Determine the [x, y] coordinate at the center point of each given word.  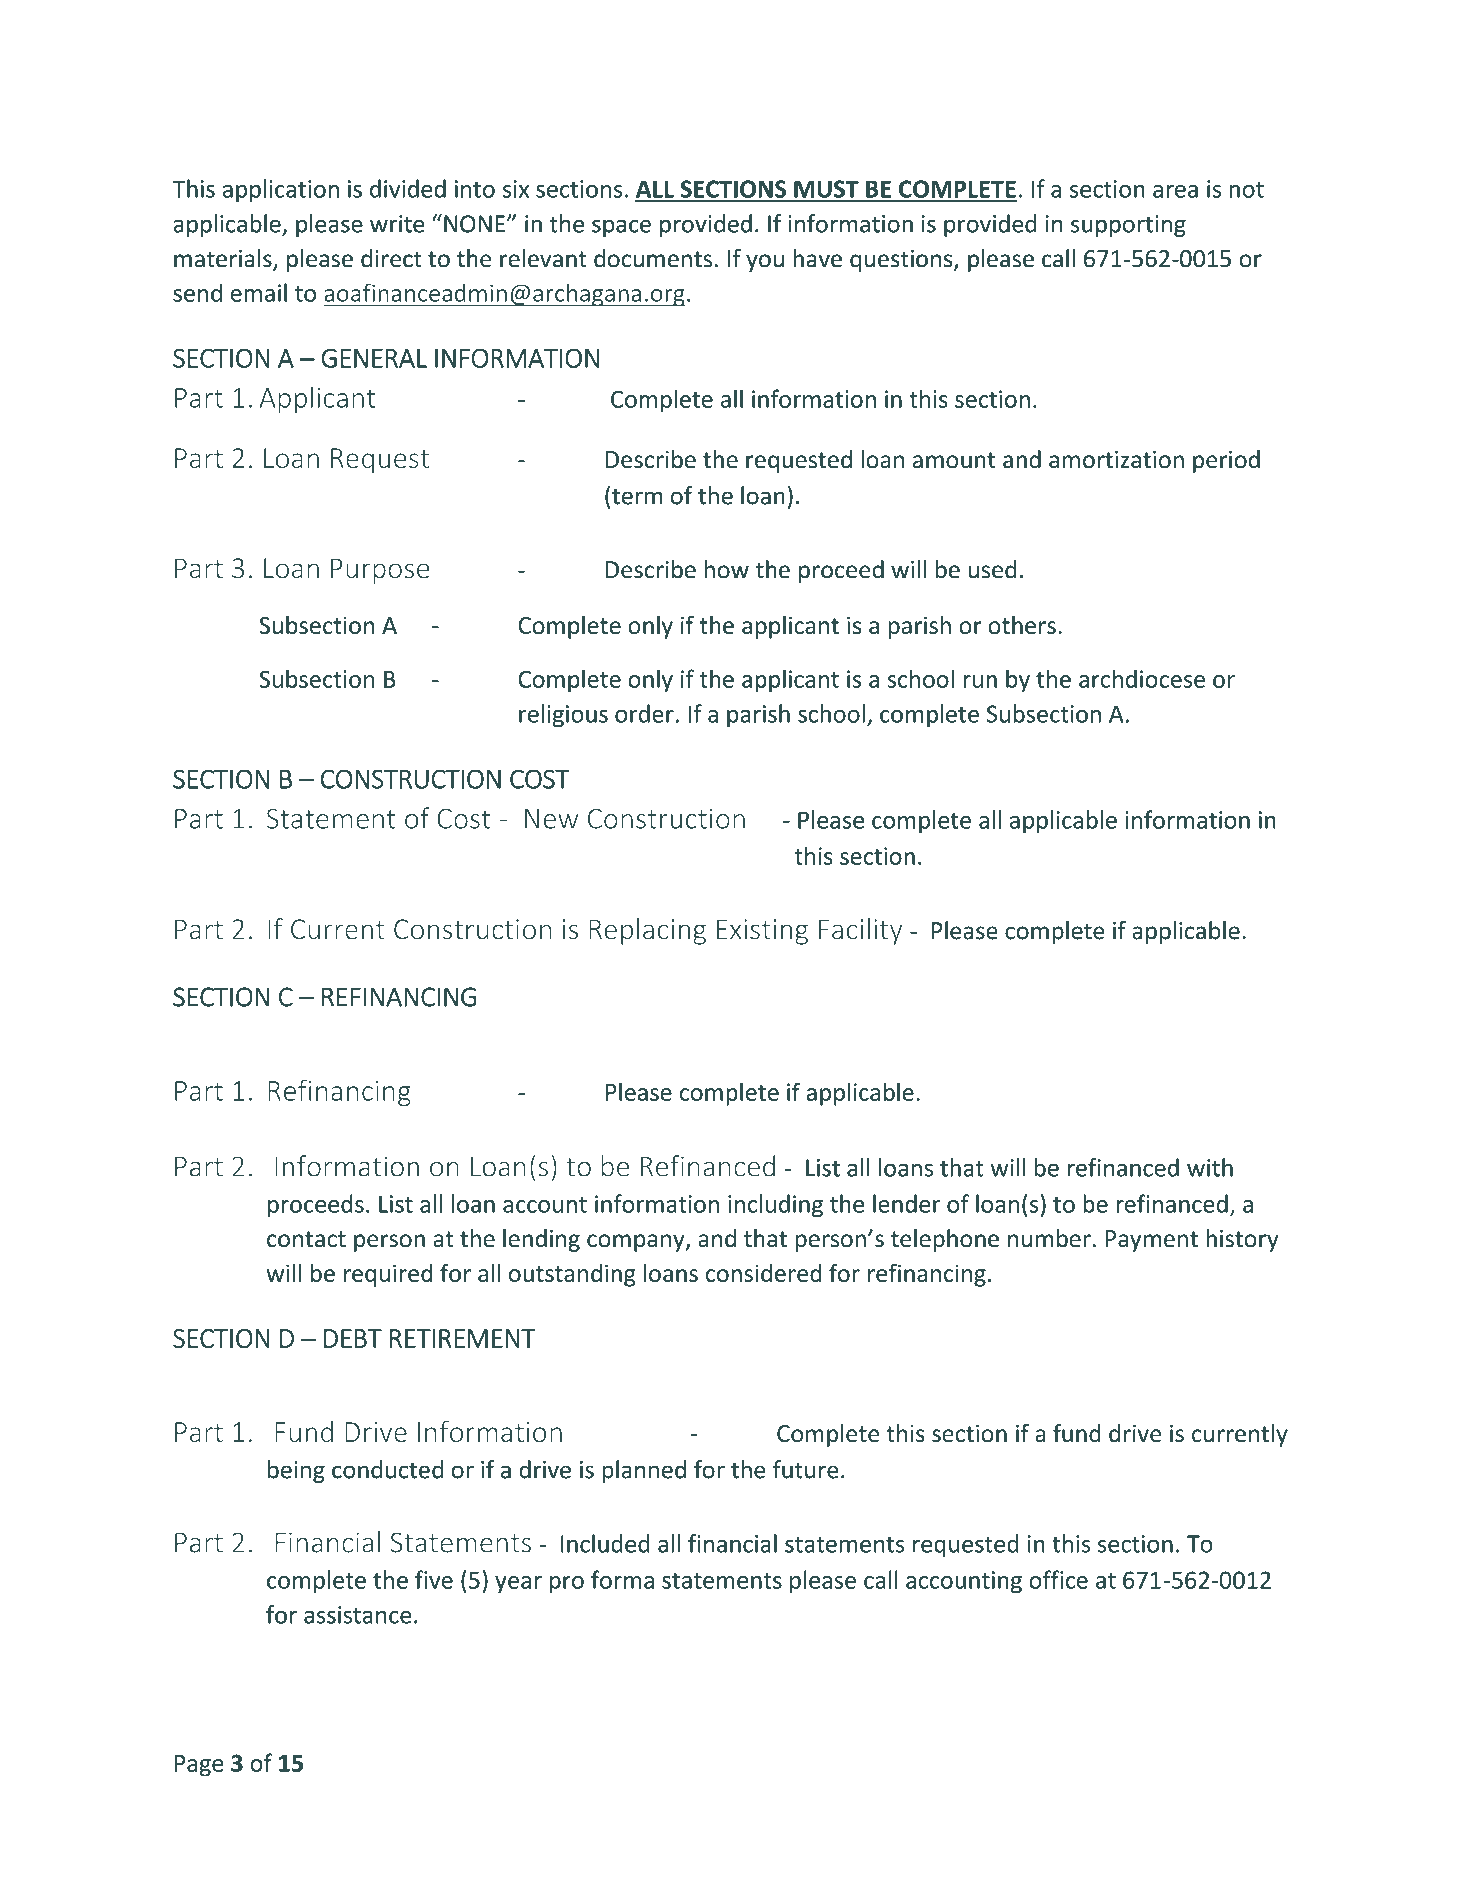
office [1058, 1579]
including [775, 1206]
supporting [1128, 226]
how [727, 569]
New [551, 819]
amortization [1116, 460]
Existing [762, 932]
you [765, 263]
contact [306, 1239]
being [296, 1471]
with [1210, 1167]
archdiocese [1142, 678]
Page [199, 1766]
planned [644, 1471]
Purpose [380, 571]
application [281, 190]
